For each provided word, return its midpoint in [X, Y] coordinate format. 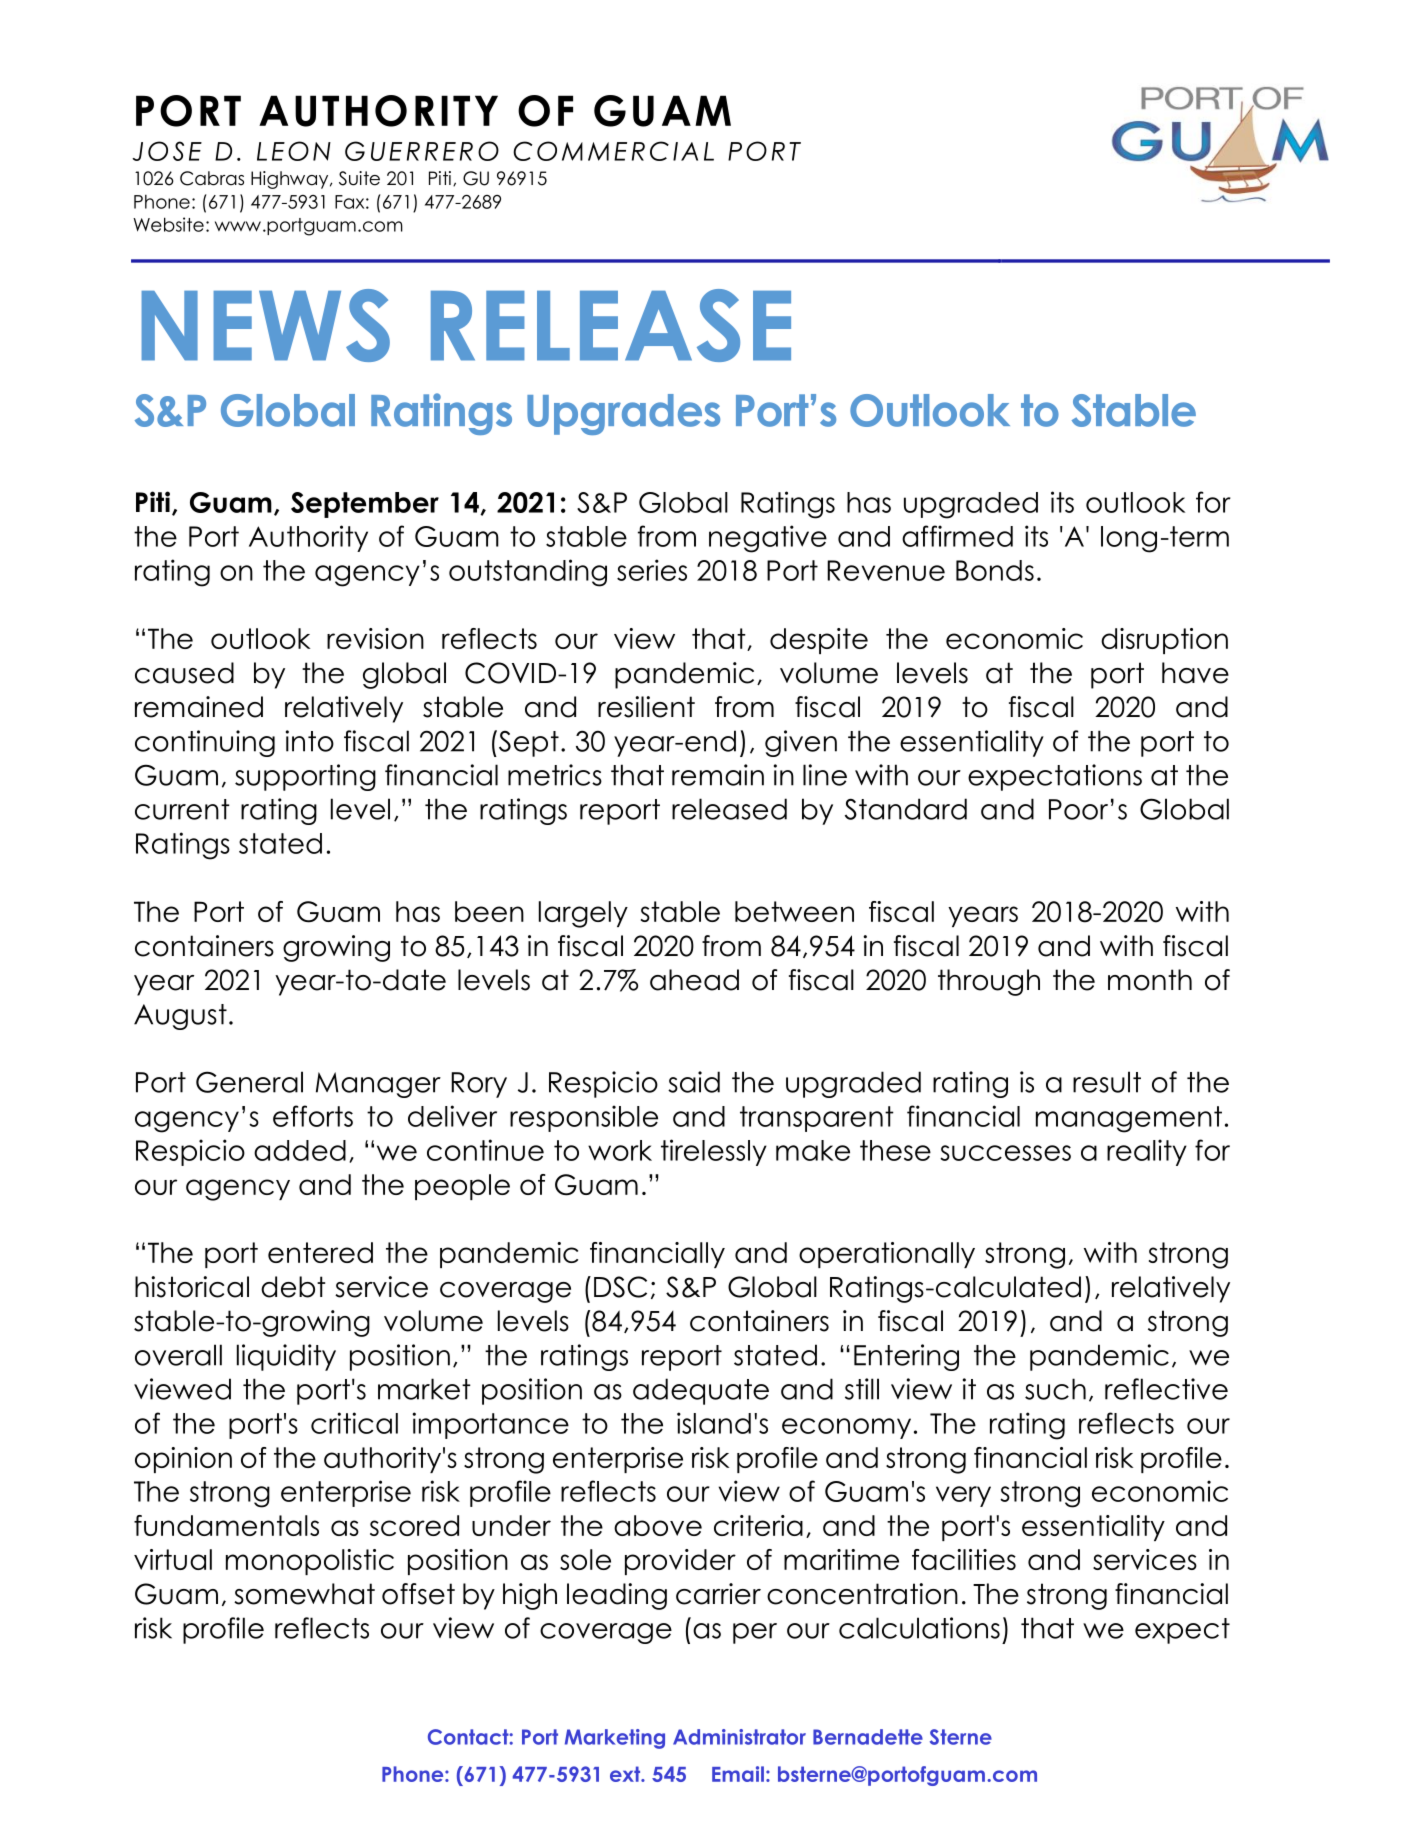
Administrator [739, 1737]
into [310, 741]
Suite [359, 178]
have [1195, 673]
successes [1005, 1153]
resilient [646, 707]
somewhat [304, 1594]
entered [320, 1252]
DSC [620, 1287]
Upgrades [623, 414]
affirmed [957, 536]
